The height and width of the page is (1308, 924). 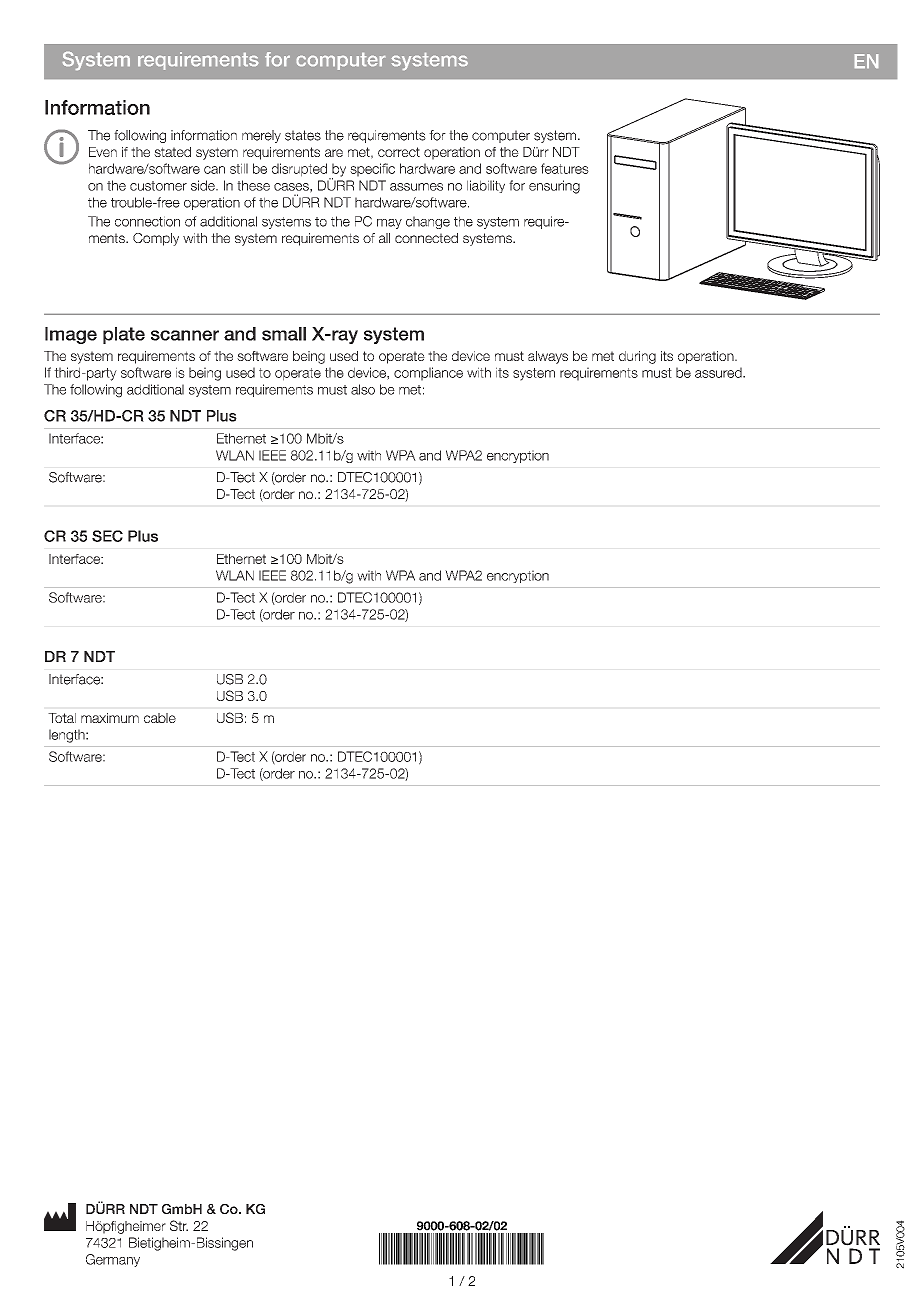 What do you see at coordinates (565, 168) in the page?
I see `features` at bounding box center [565, 168].
